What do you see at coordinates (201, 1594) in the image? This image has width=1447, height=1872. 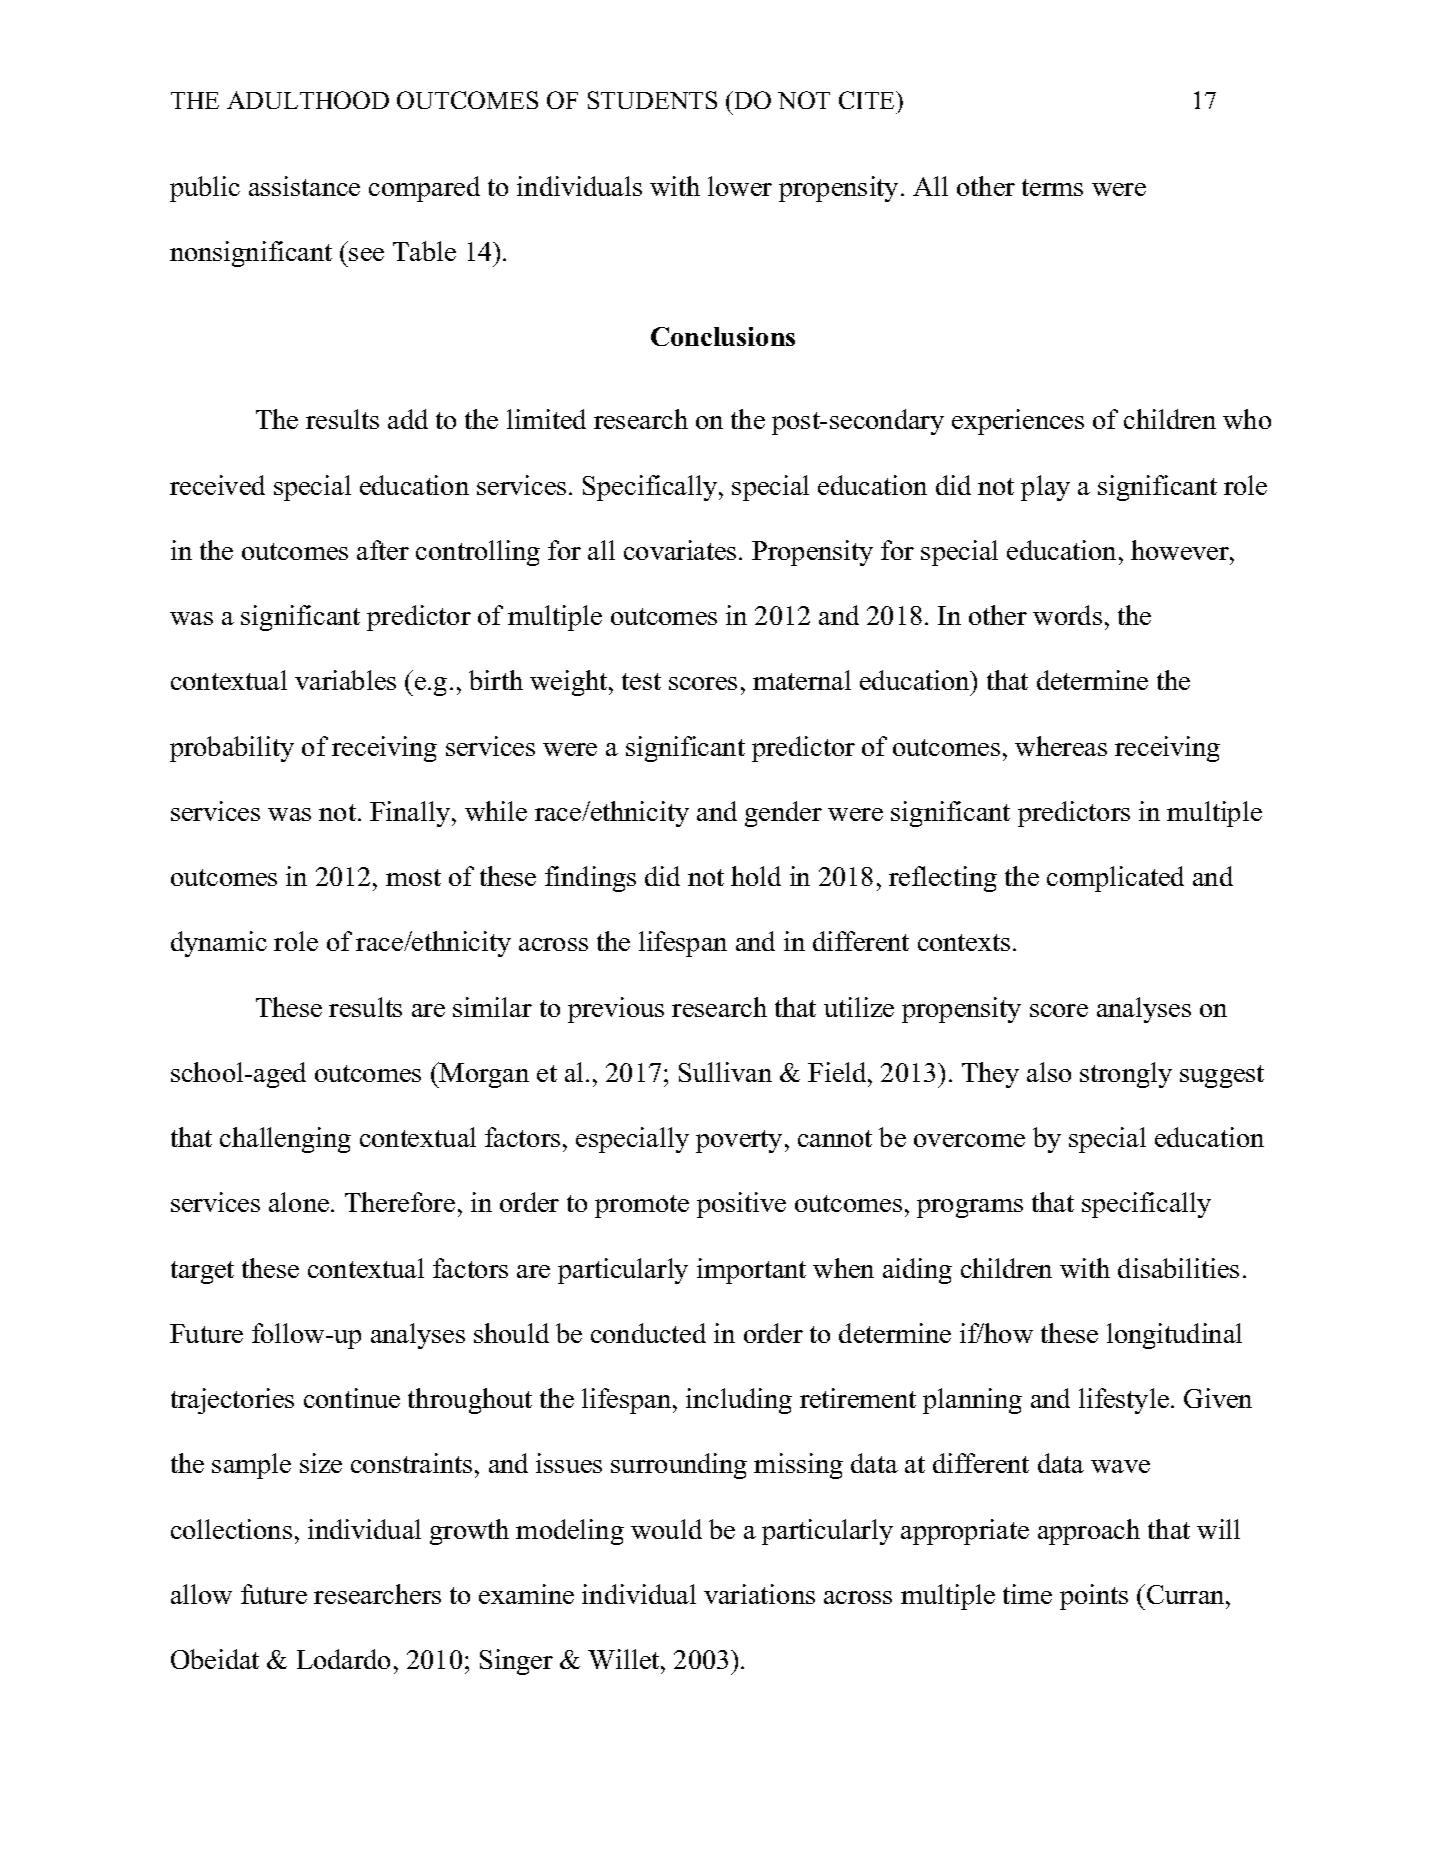 I see `allow` at bounding box center [201, 1594].
